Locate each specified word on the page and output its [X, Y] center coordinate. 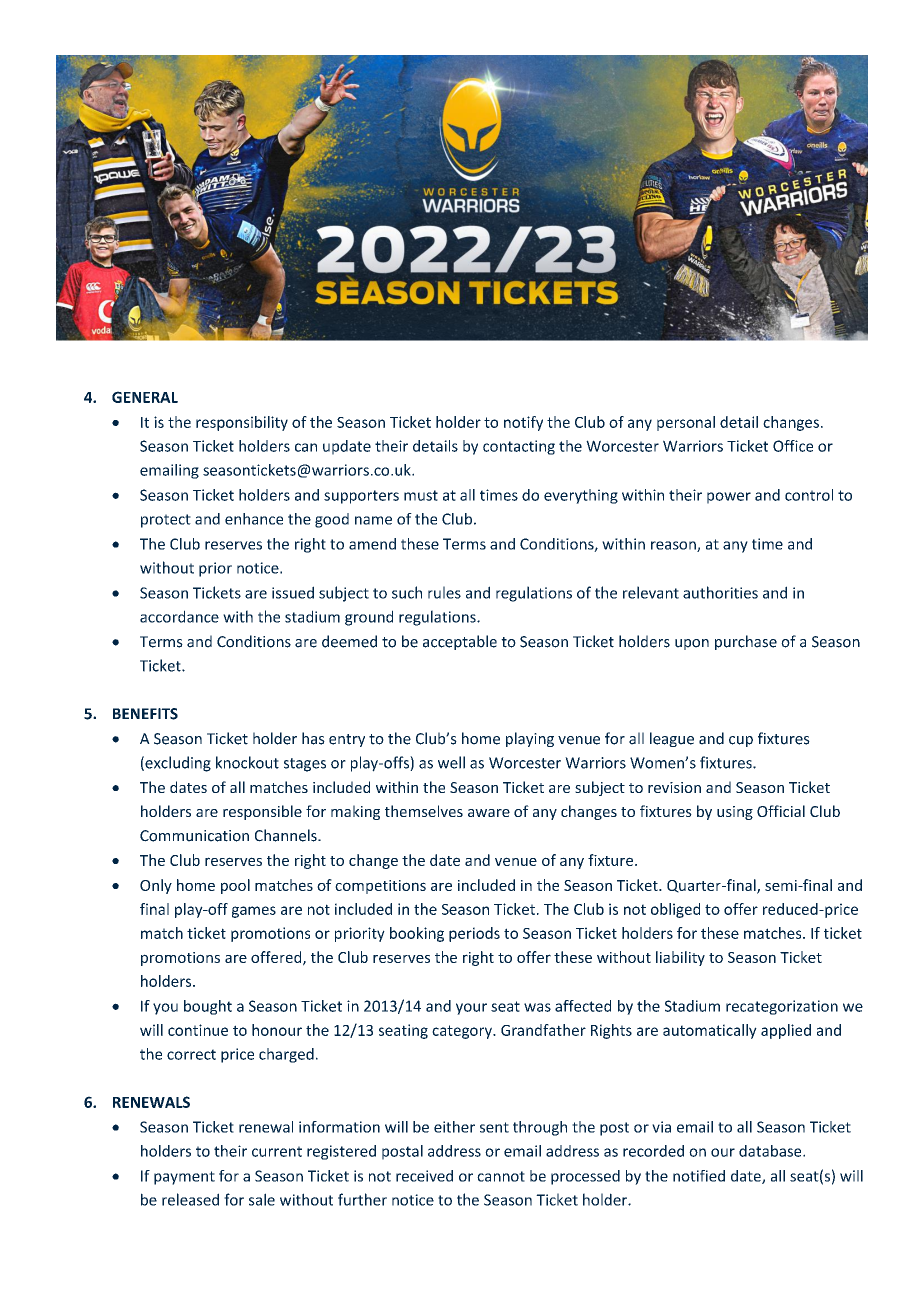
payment [184, 1178]
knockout [247, 762]
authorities [720, 592]
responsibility [242, 423]
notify [523, 423]
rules [444, 592]
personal [686, 423]
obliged [675, 910]
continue [198, 1030]
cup [741, 741]
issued [293, 592]
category [463, 1032]
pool [235, 886]
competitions [380, 887]
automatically [710, 1031]
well [451, 762]
